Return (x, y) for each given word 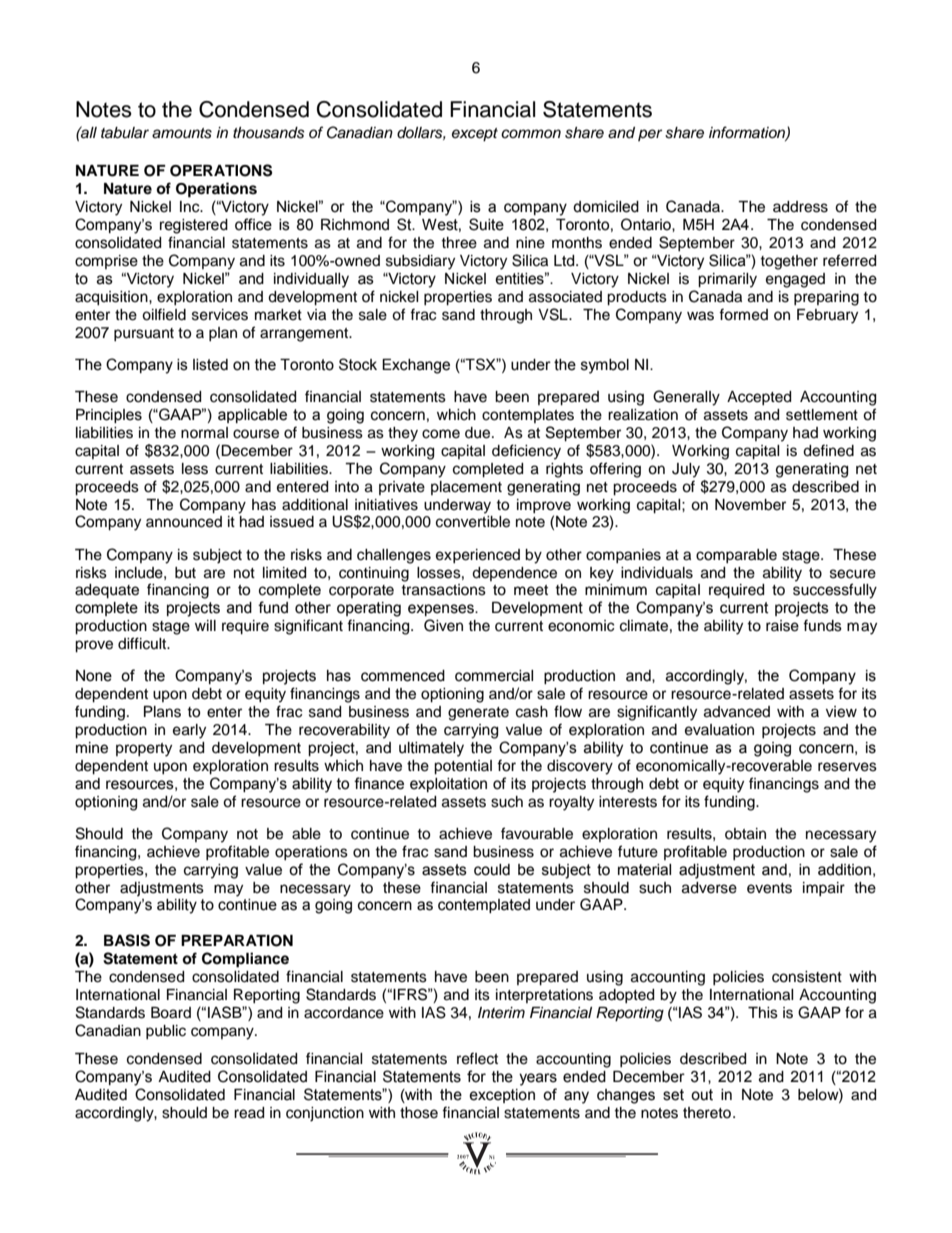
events (769, 888)
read (249, 1113)
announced (184, 522)
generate (478, 714)
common (531, 133)
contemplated (484, 906)
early (189, 731)
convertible (473, 522)
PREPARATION (237, 941)
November (750, 505)
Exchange (416, 366)
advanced (737, 712)
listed (210, 365)
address (800, 207)
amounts (182, 133)
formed (743, 314)
